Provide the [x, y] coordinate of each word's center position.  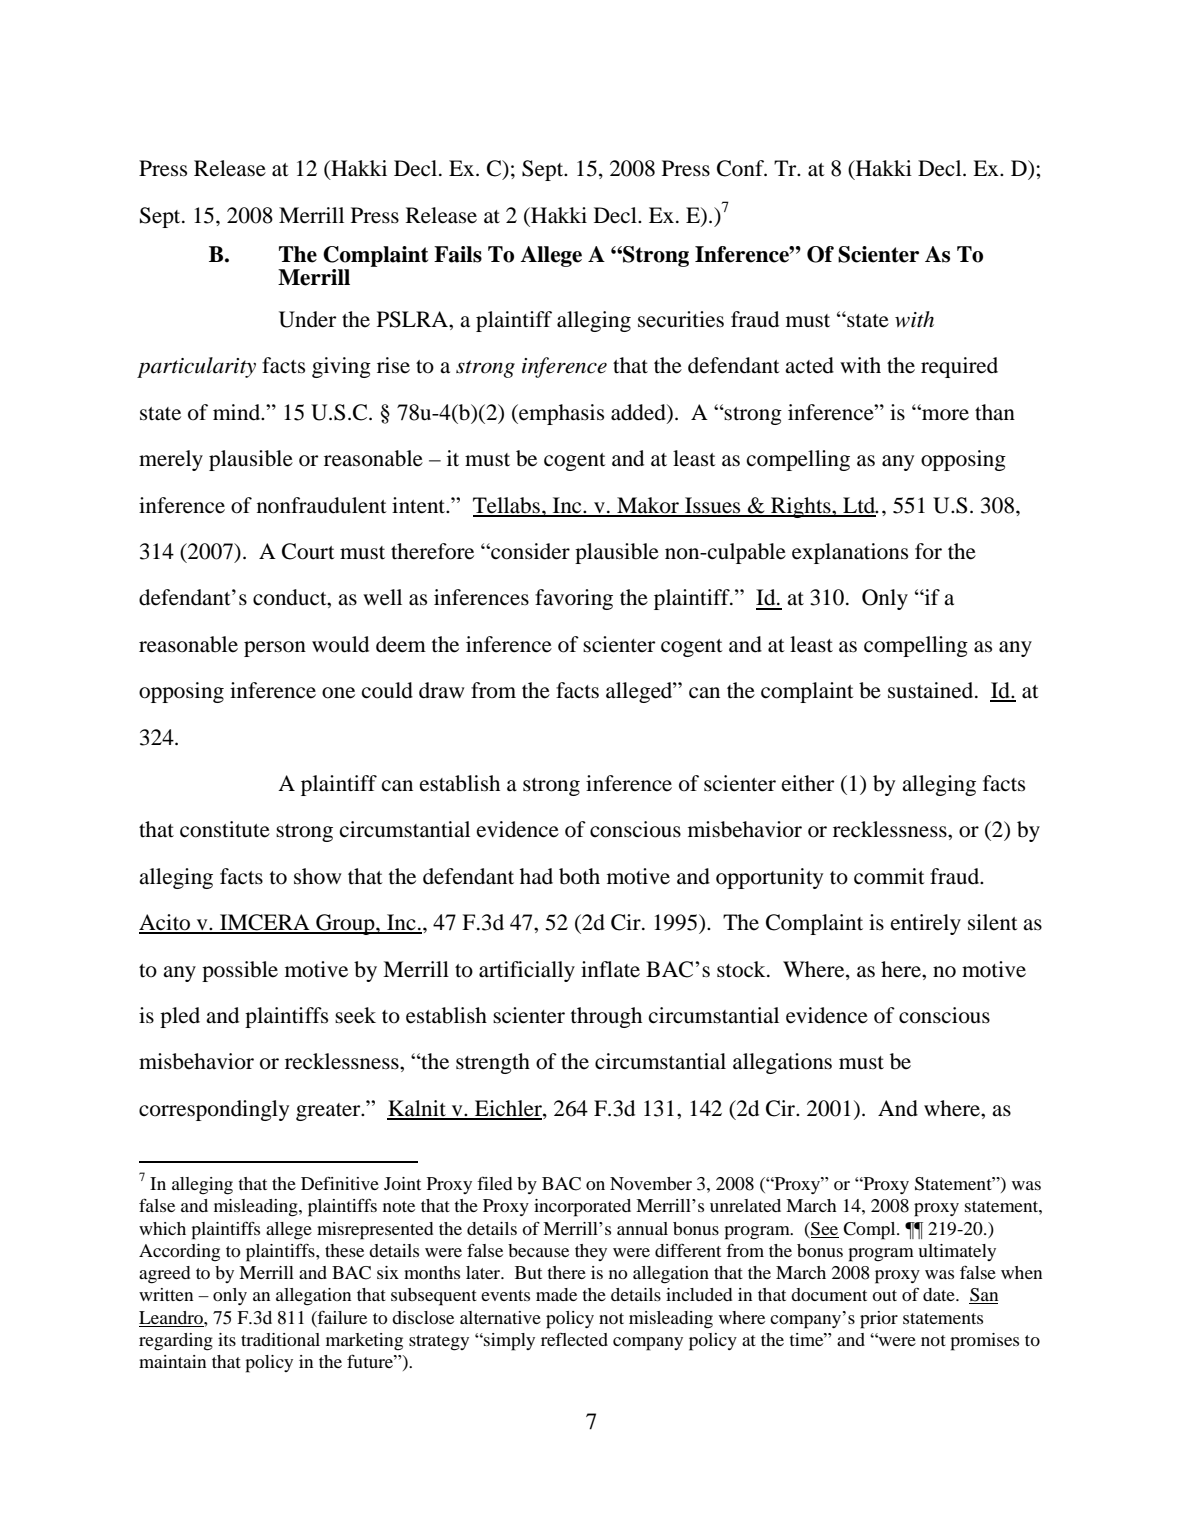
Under [307, 319]
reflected [574, 1339]
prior [879, 1320]
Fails [458, 254]
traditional [280, 1339]
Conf [741, 168]
